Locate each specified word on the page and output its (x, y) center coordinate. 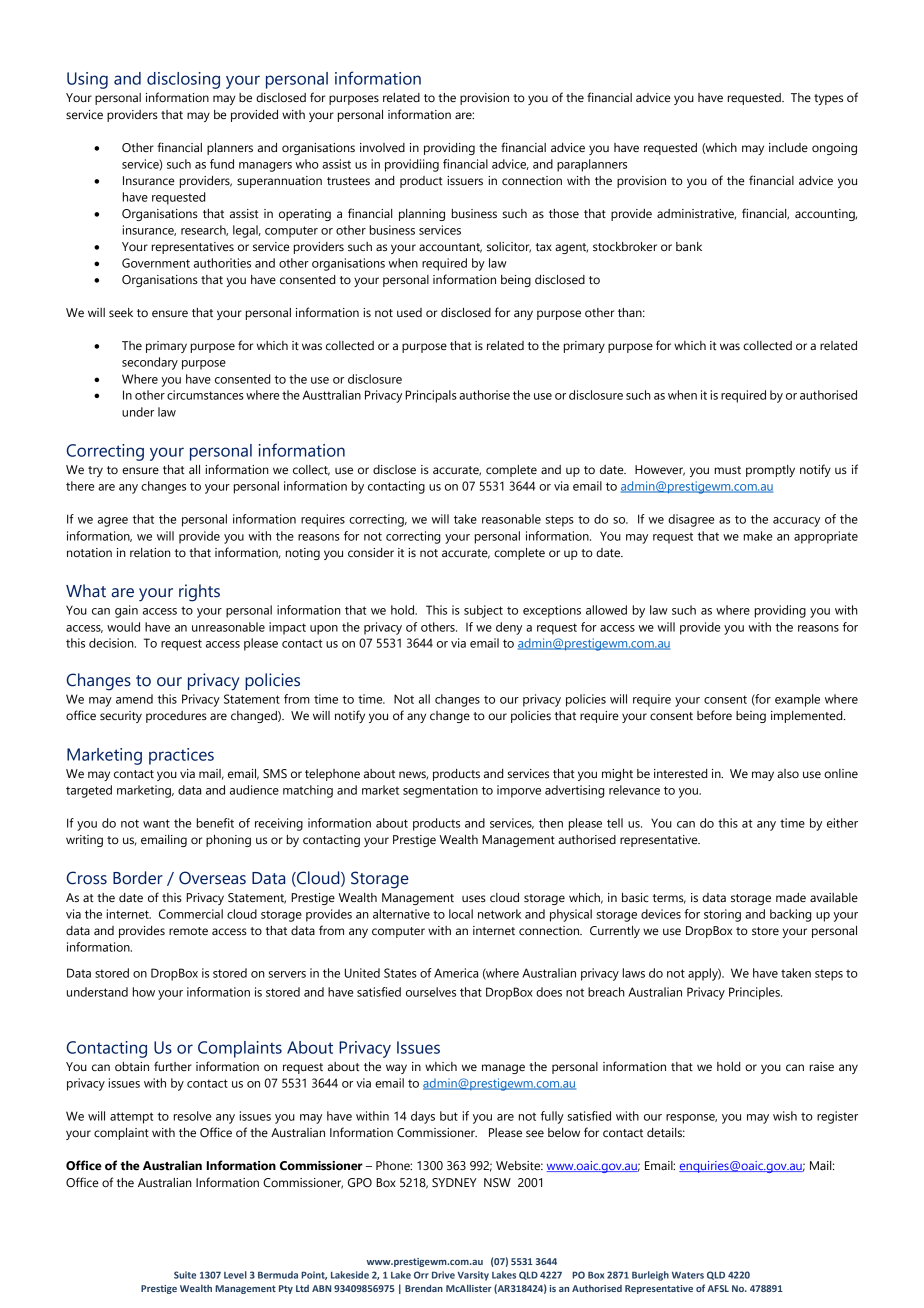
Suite (185, 1275)
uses (474, 899)
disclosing (183, 80)
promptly (770, 471)
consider (371, 552)
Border (138, 878)
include (788, 147)
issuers (465, 180)
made (791, 897)
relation (150, 552)
